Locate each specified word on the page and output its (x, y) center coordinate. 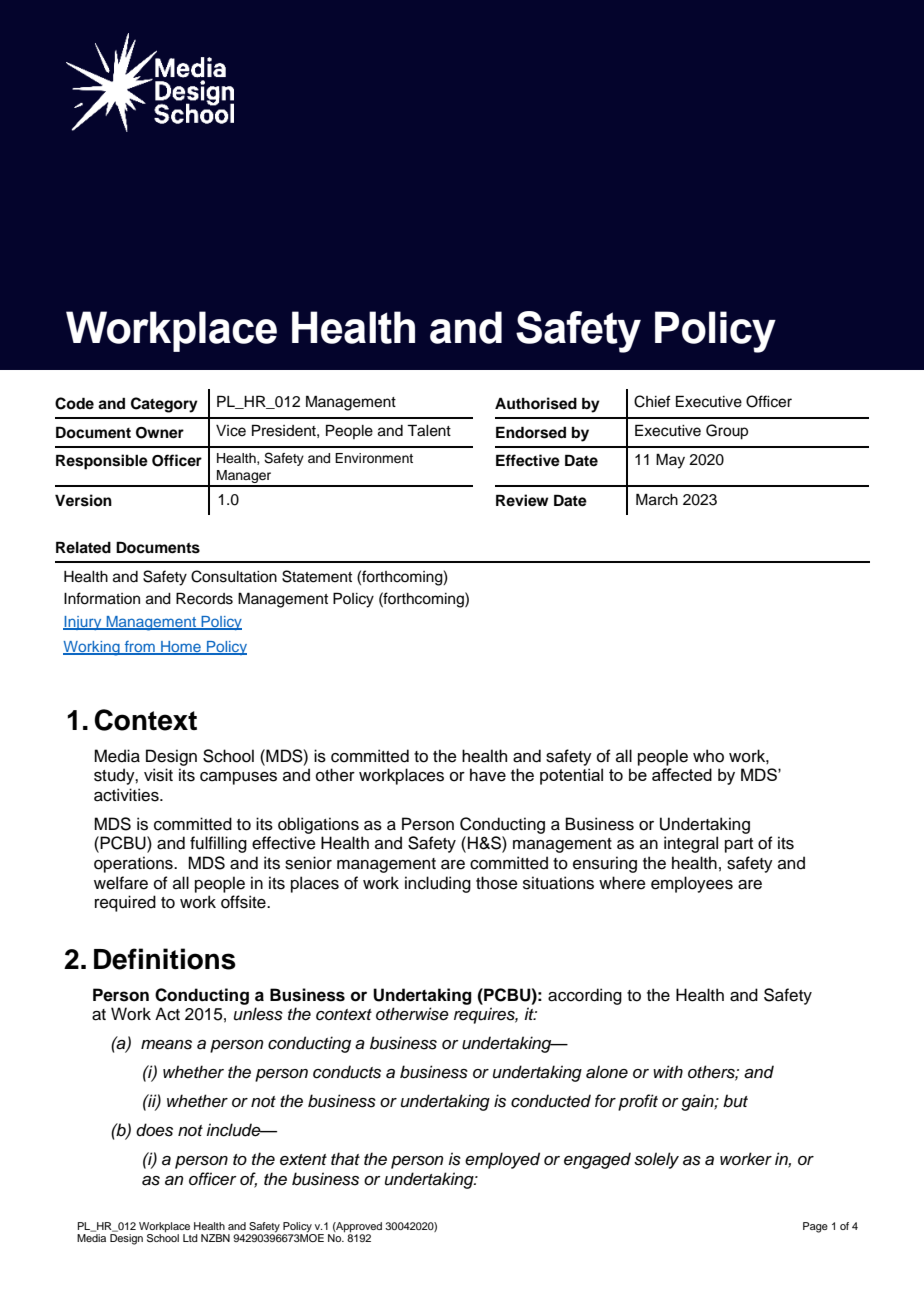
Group (727, 432)
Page (815, 1227)
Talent (429, 430)
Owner (160, 433)
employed (502, 1160)
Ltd (190, 1238)
